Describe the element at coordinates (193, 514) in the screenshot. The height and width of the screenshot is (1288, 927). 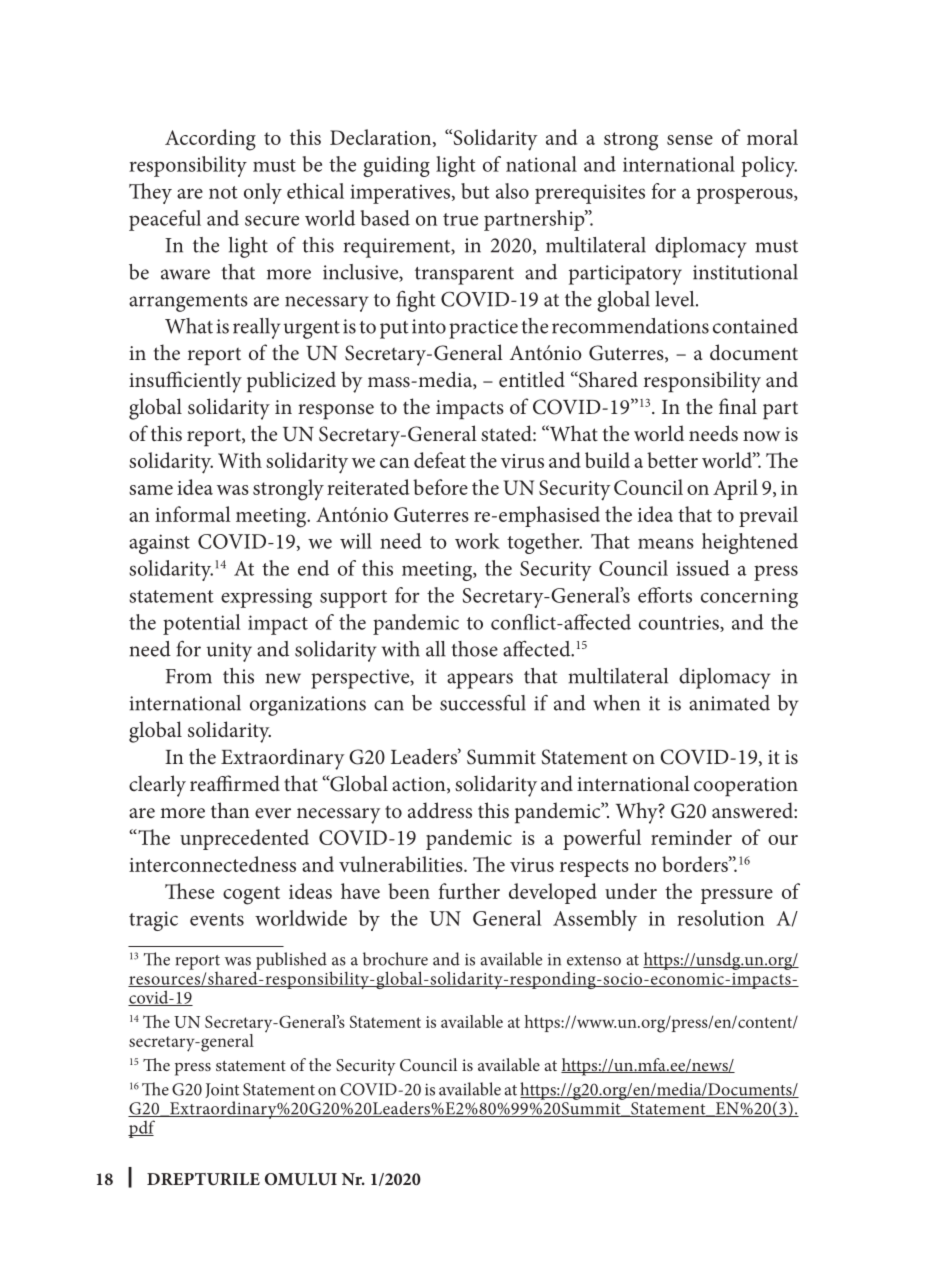
I see `informal` at that location.
